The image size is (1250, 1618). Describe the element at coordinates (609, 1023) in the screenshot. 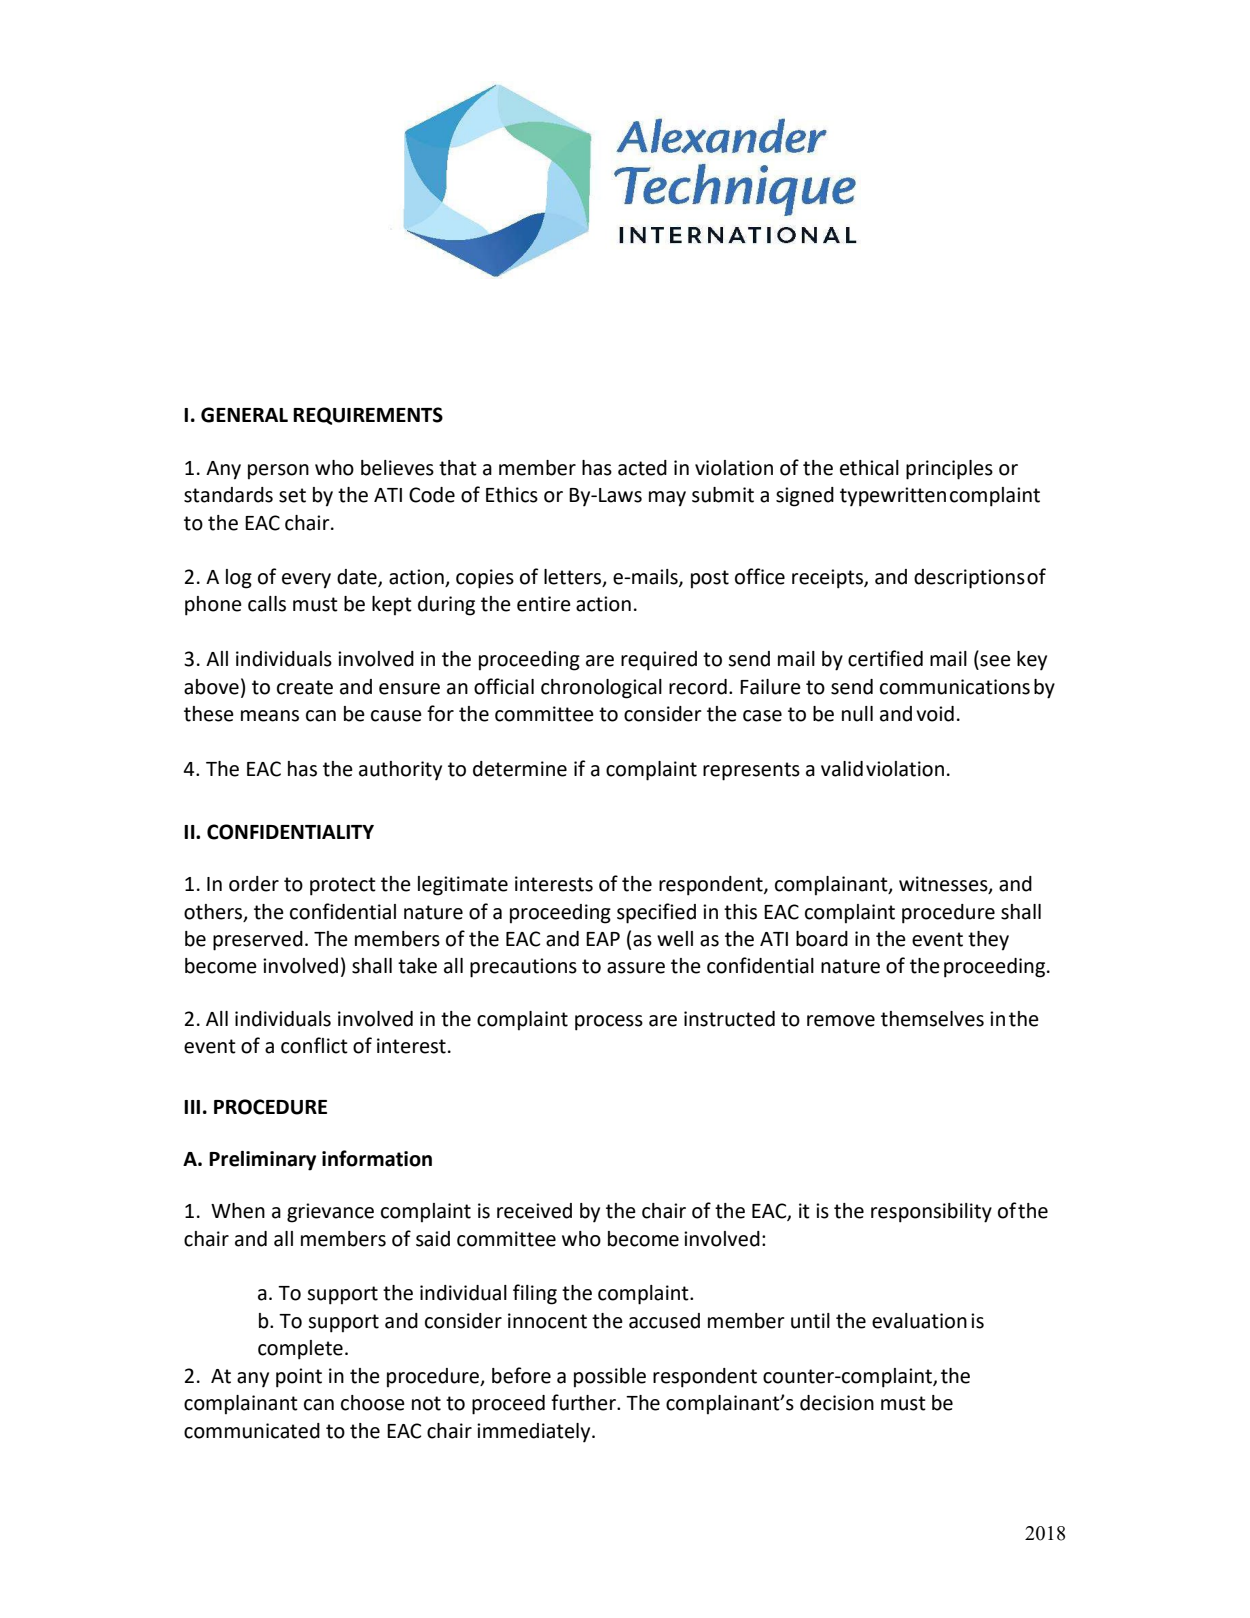

I see `process` at that location.
